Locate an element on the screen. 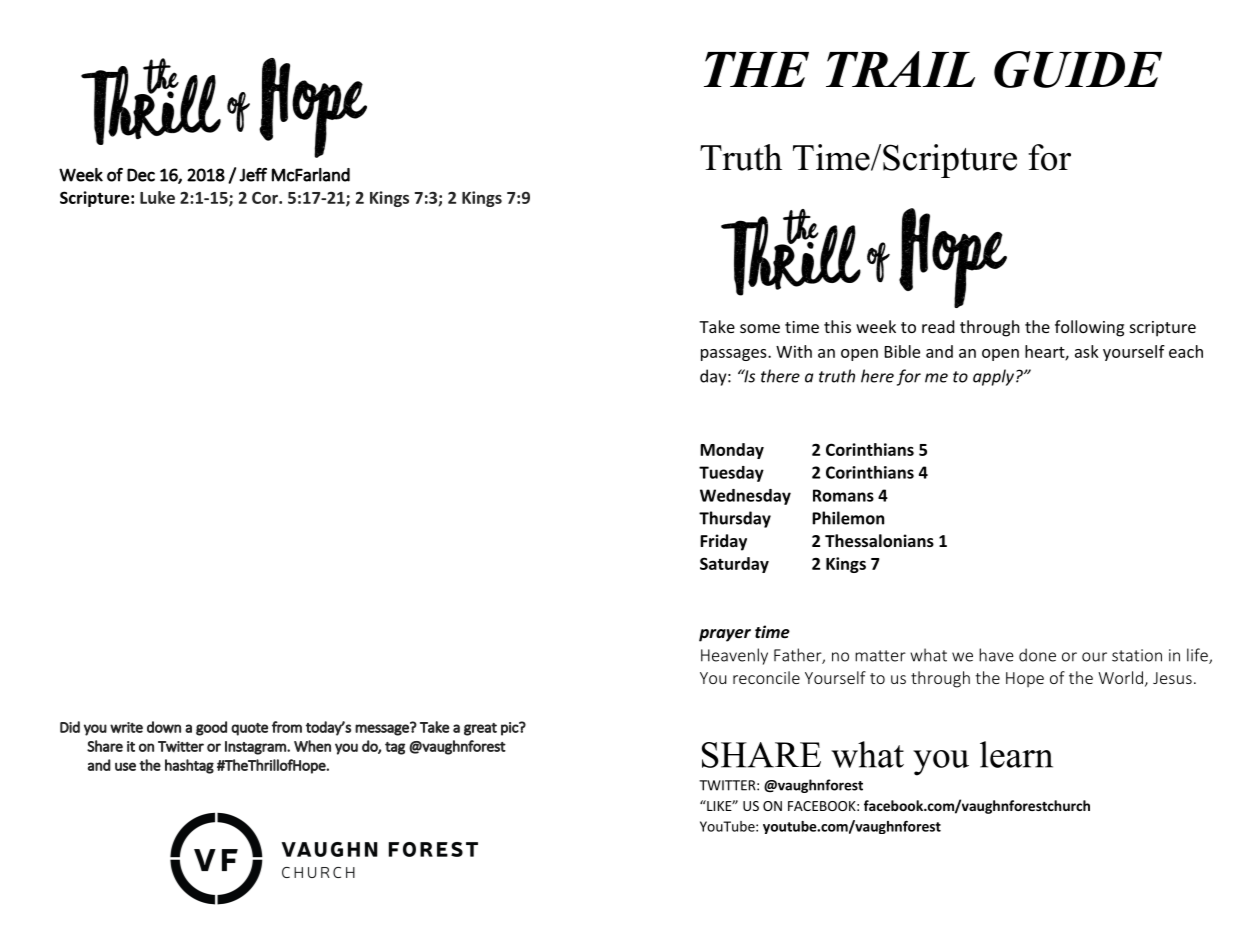 The height and width of the screenshot is (952, 1233). pic is located at coordinates (510, 729).
